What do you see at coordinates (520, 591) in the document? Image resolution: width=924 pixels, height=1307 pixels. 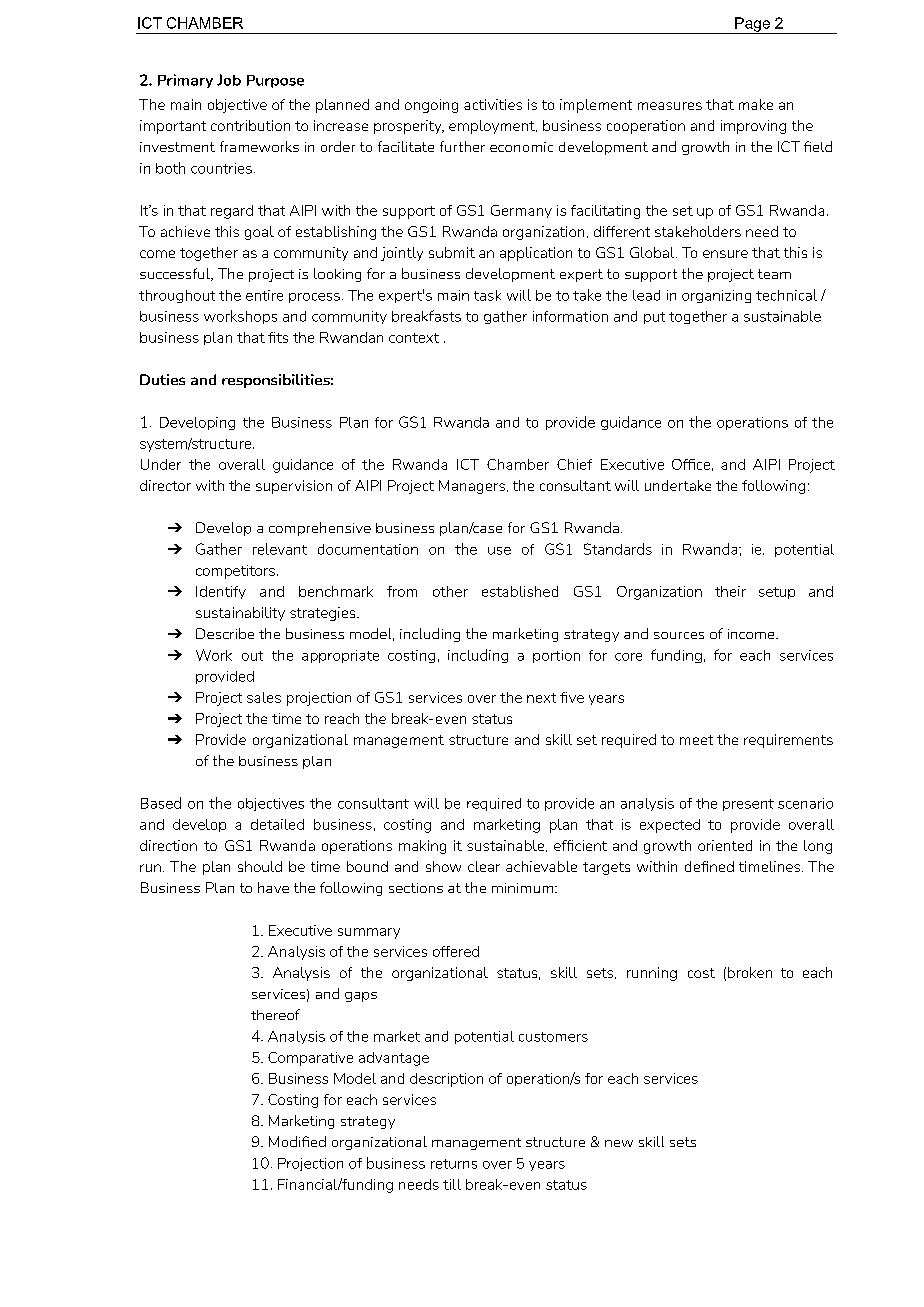 I see `established` at bounding box center [520, 591].
